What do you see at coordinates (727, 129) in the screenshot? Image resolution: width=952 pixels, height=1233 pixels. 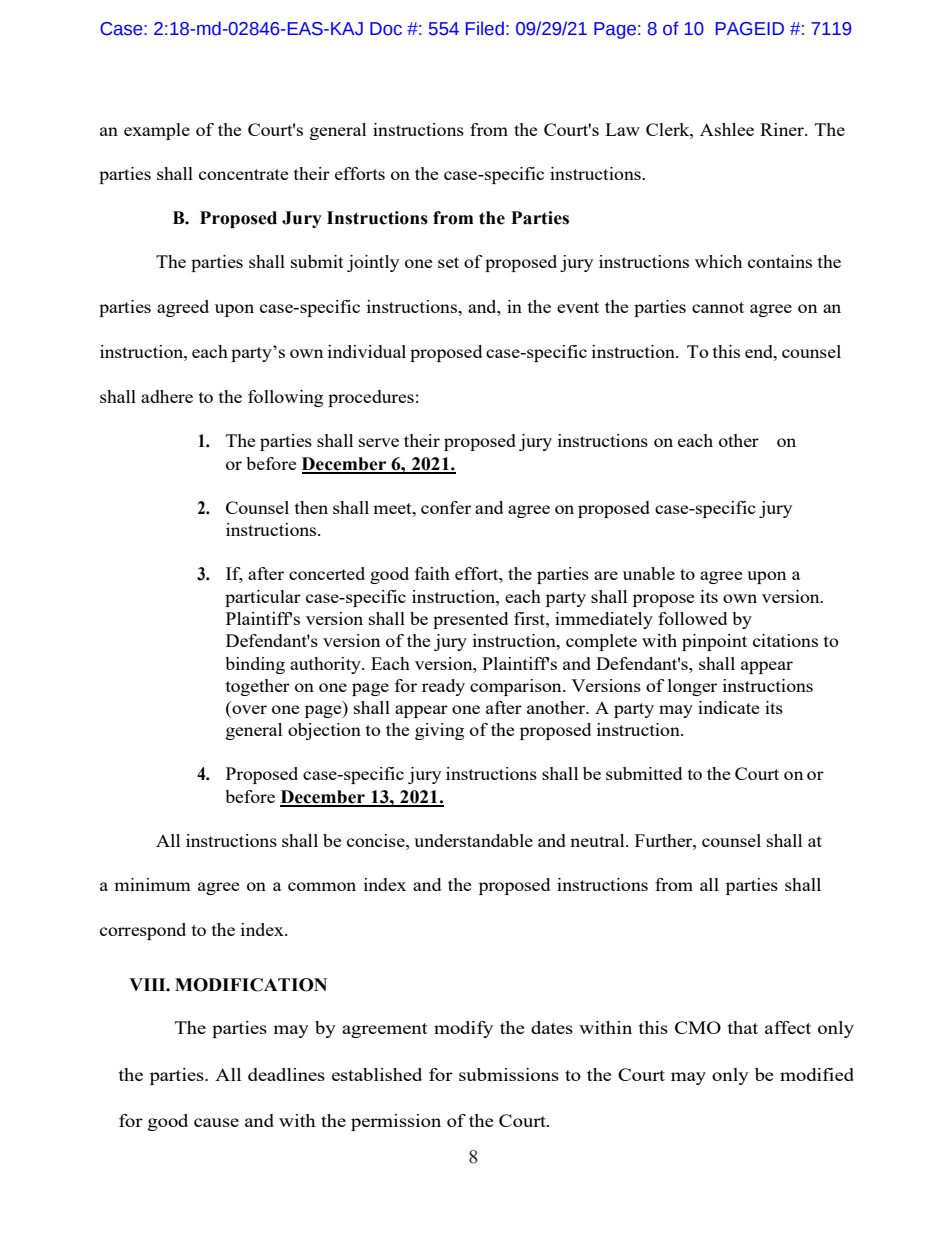 I see `Ashlee` at bounding box center [727, 129].
